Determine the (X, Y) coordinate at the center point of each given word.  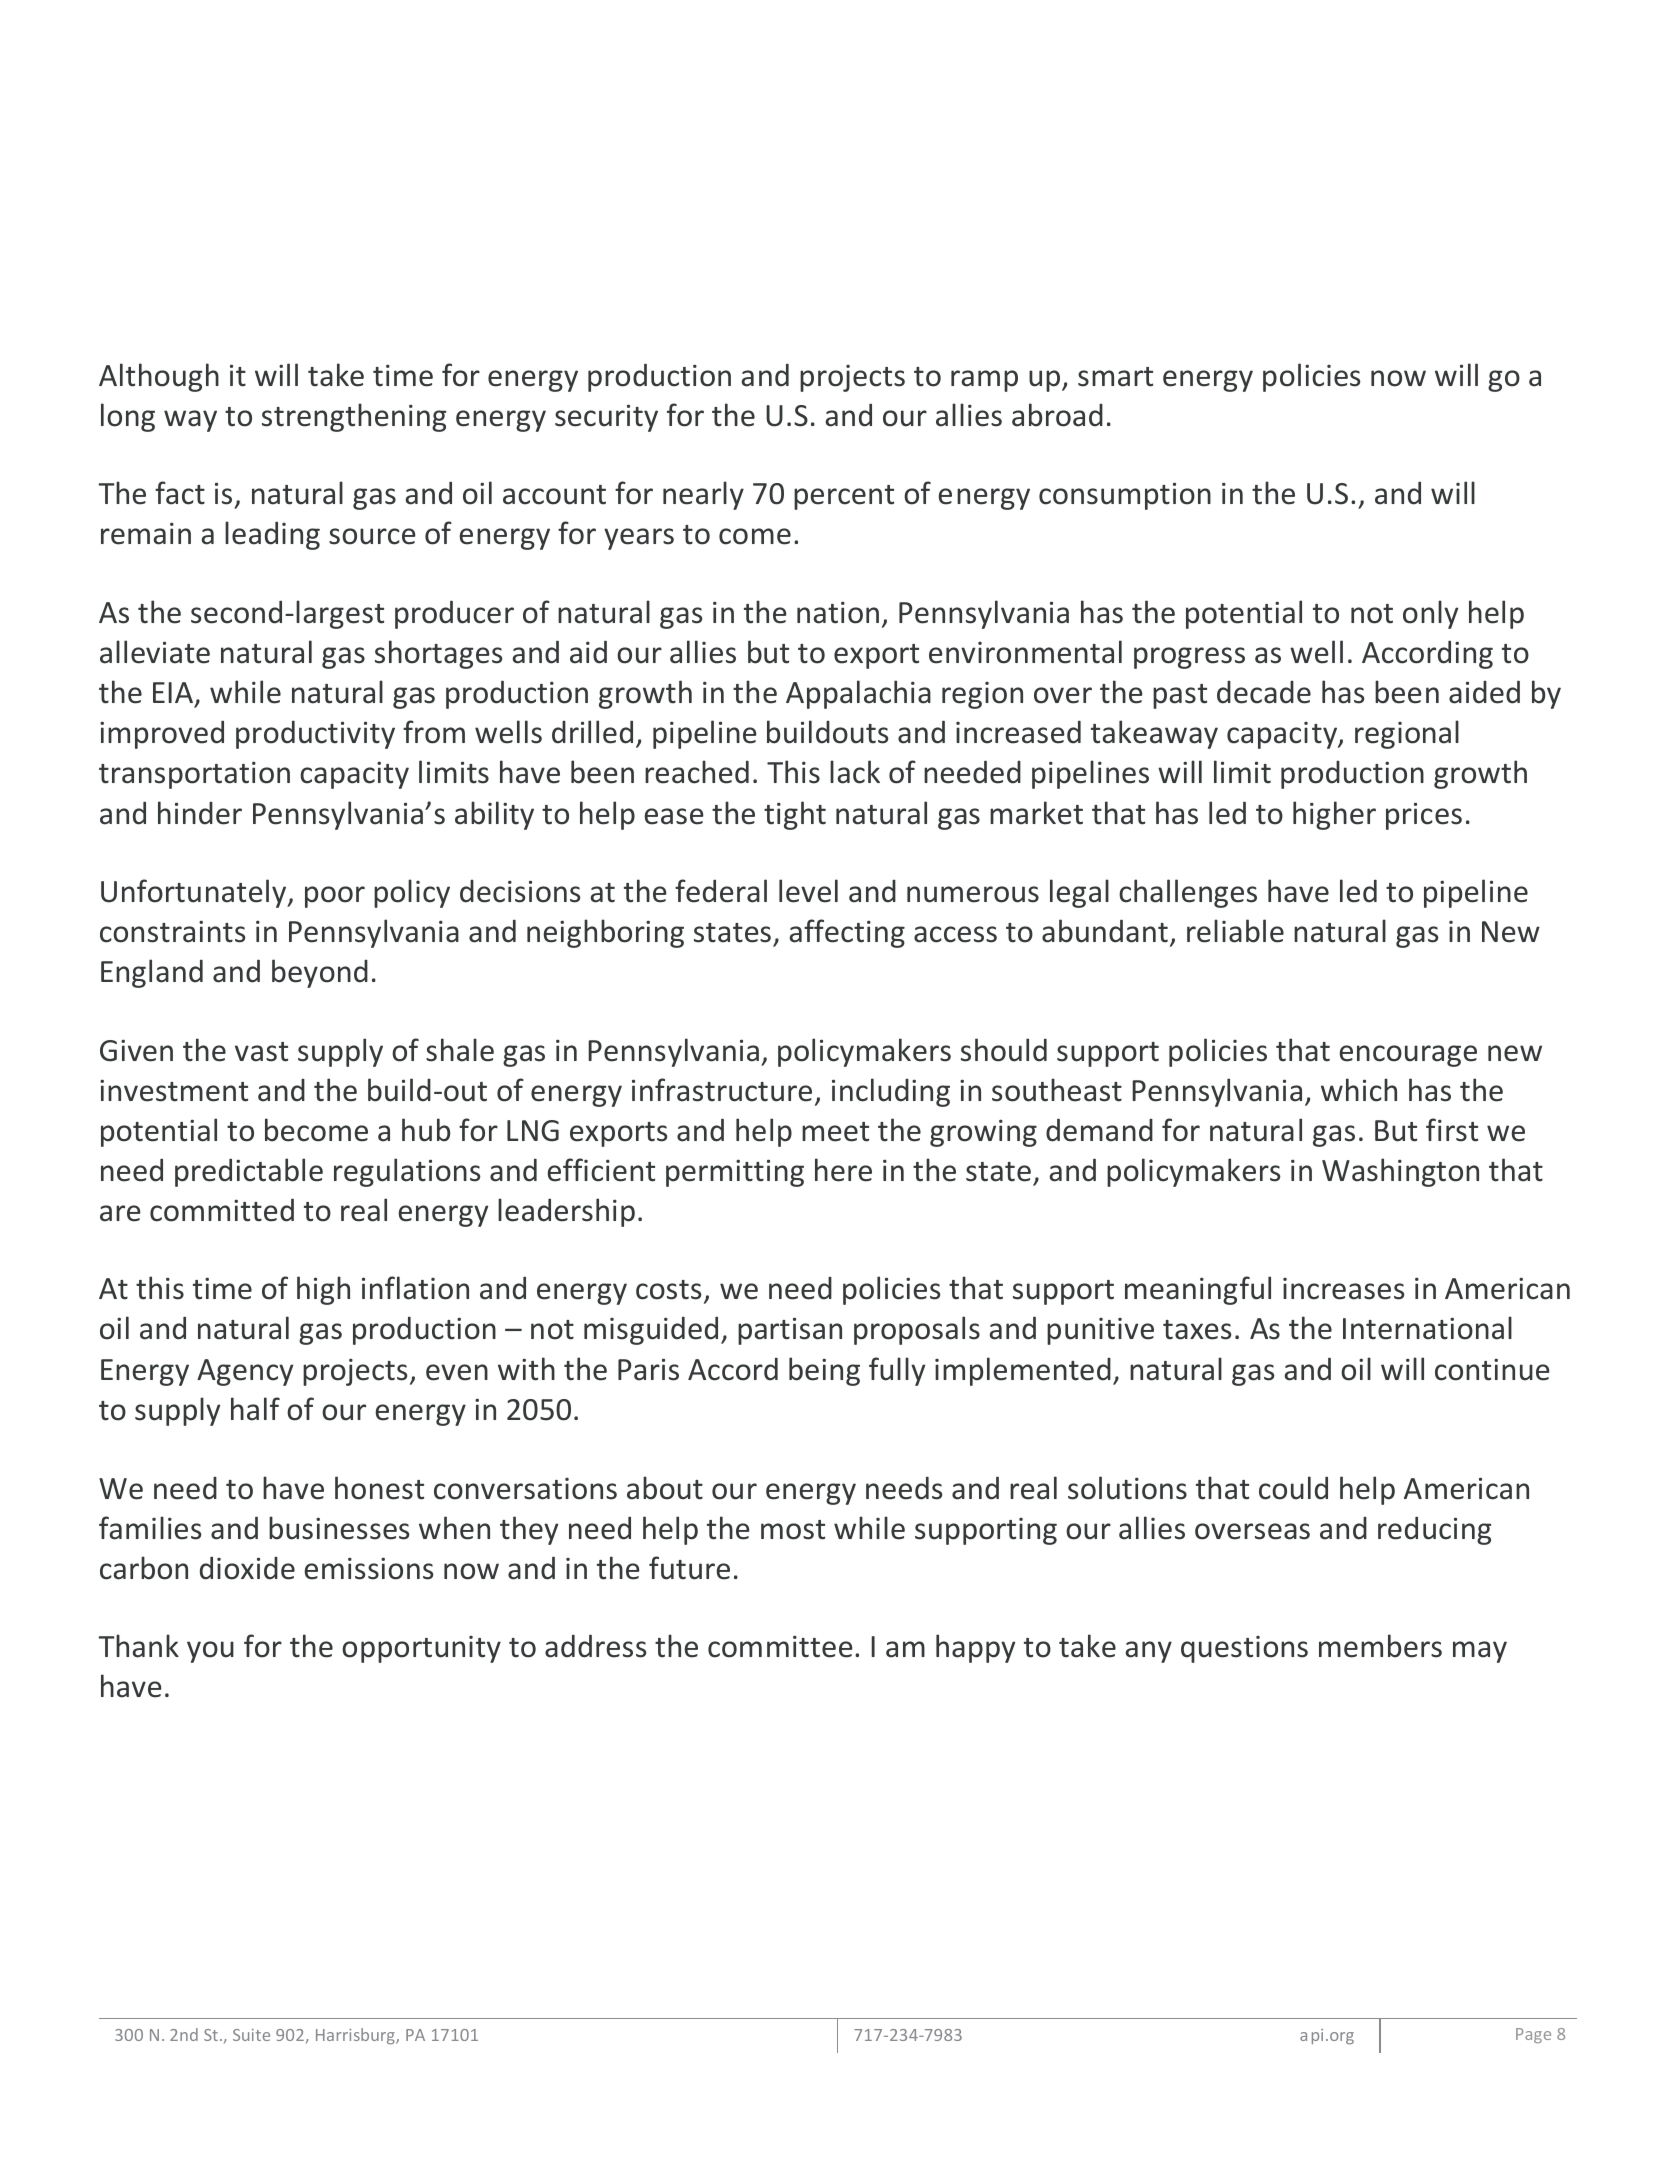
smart (1115, 377)
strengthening (354, 417)
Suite (251, 2035)
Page (1533, 2035)
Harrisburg (356, 2036)
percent (844, 497)
